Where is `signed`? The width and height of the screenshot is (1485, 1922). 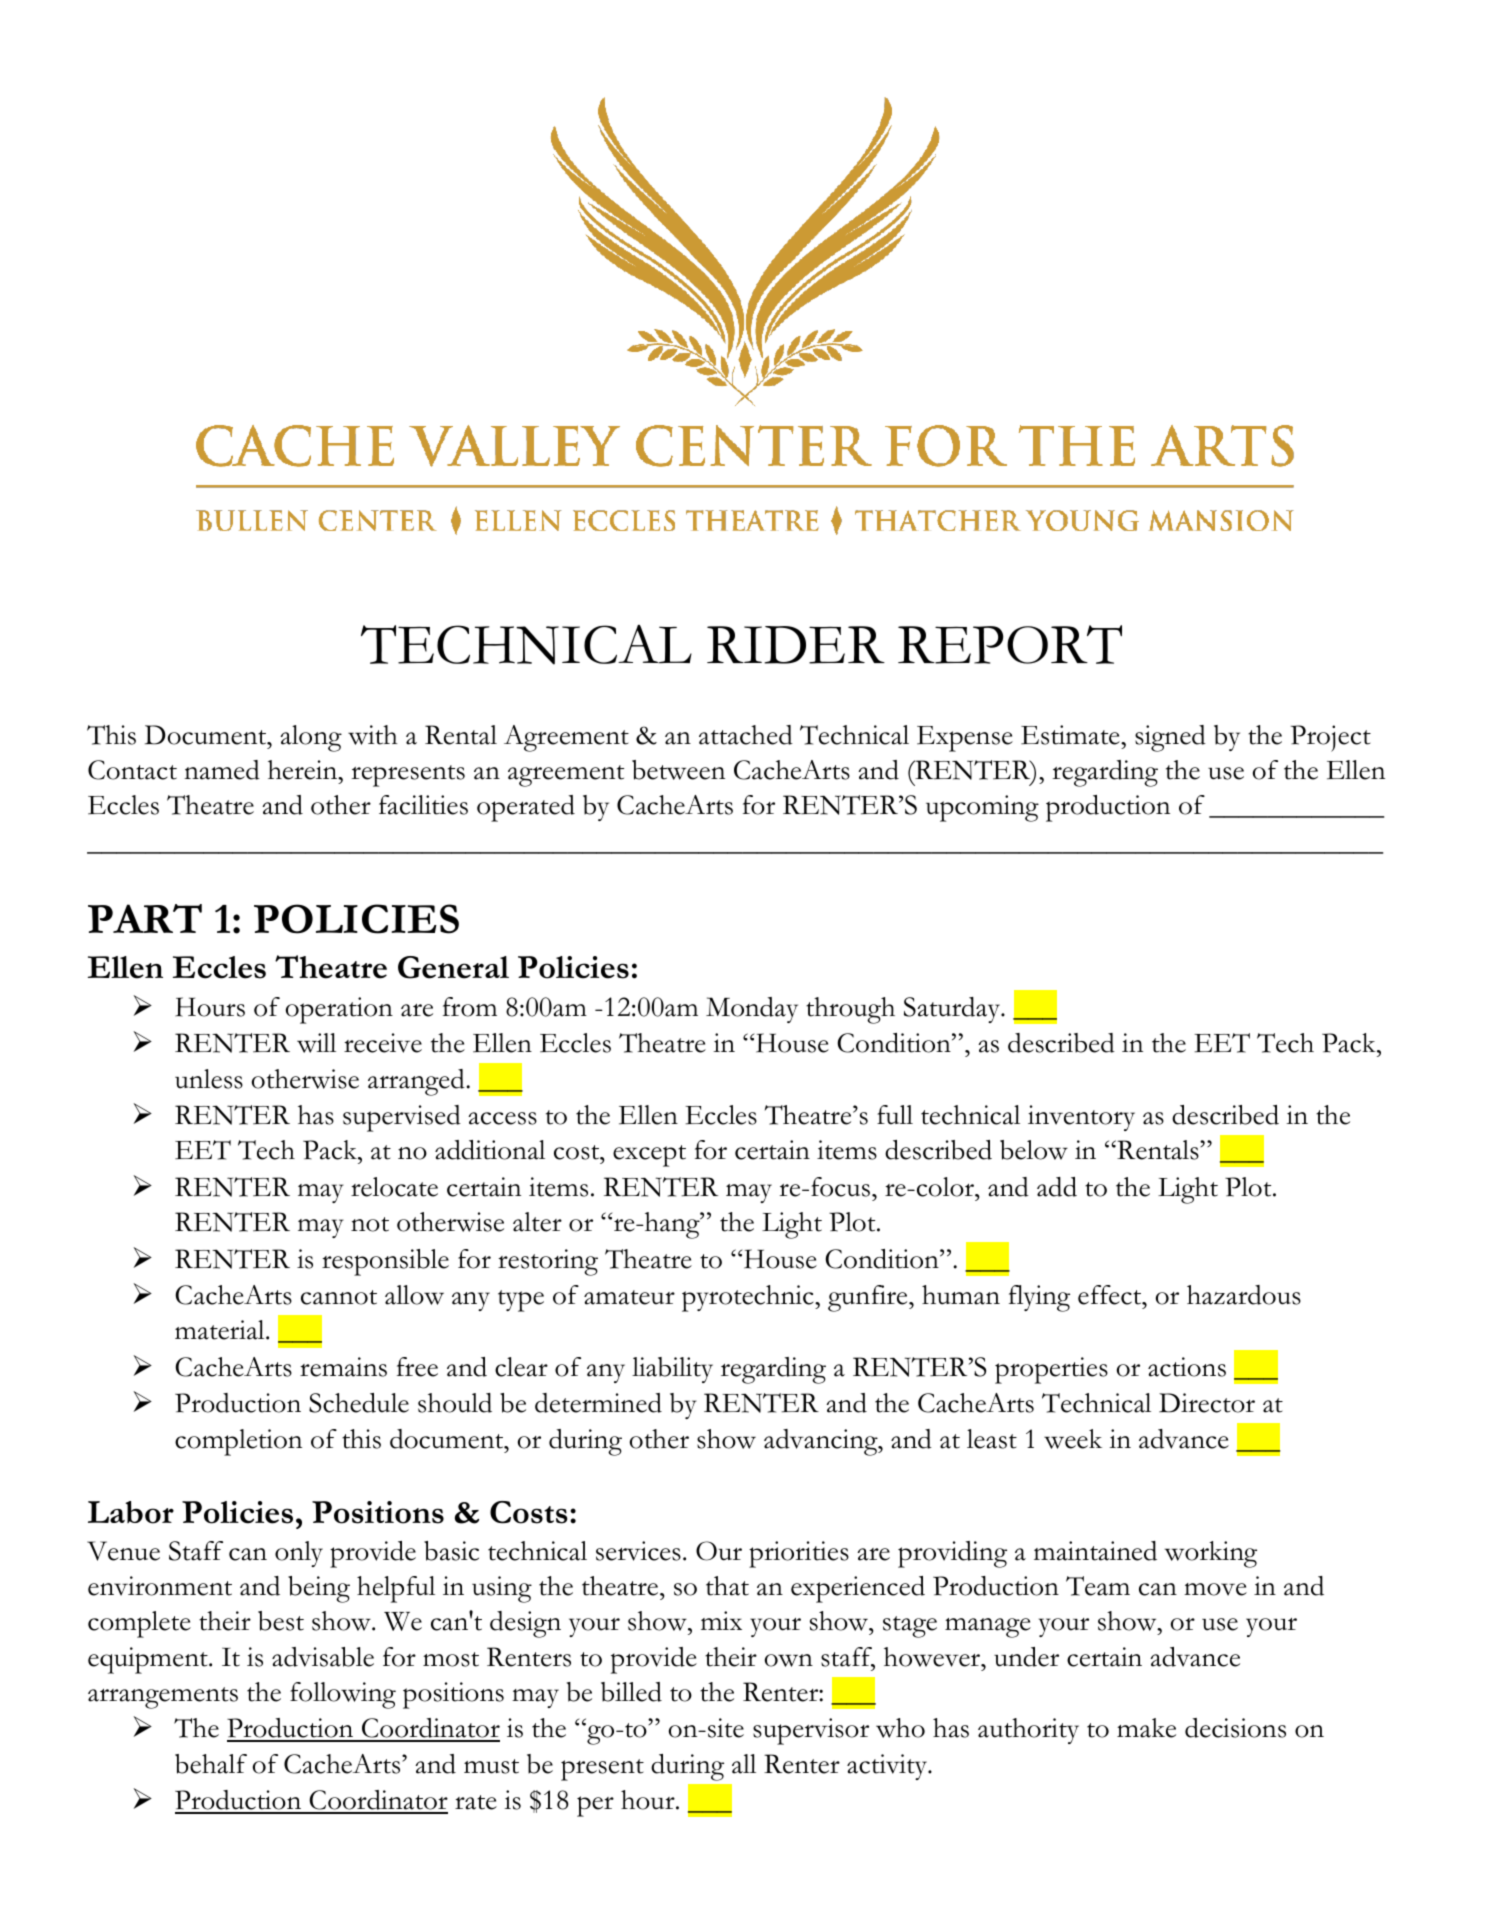 signed is located at coordinates (1170, 738).
